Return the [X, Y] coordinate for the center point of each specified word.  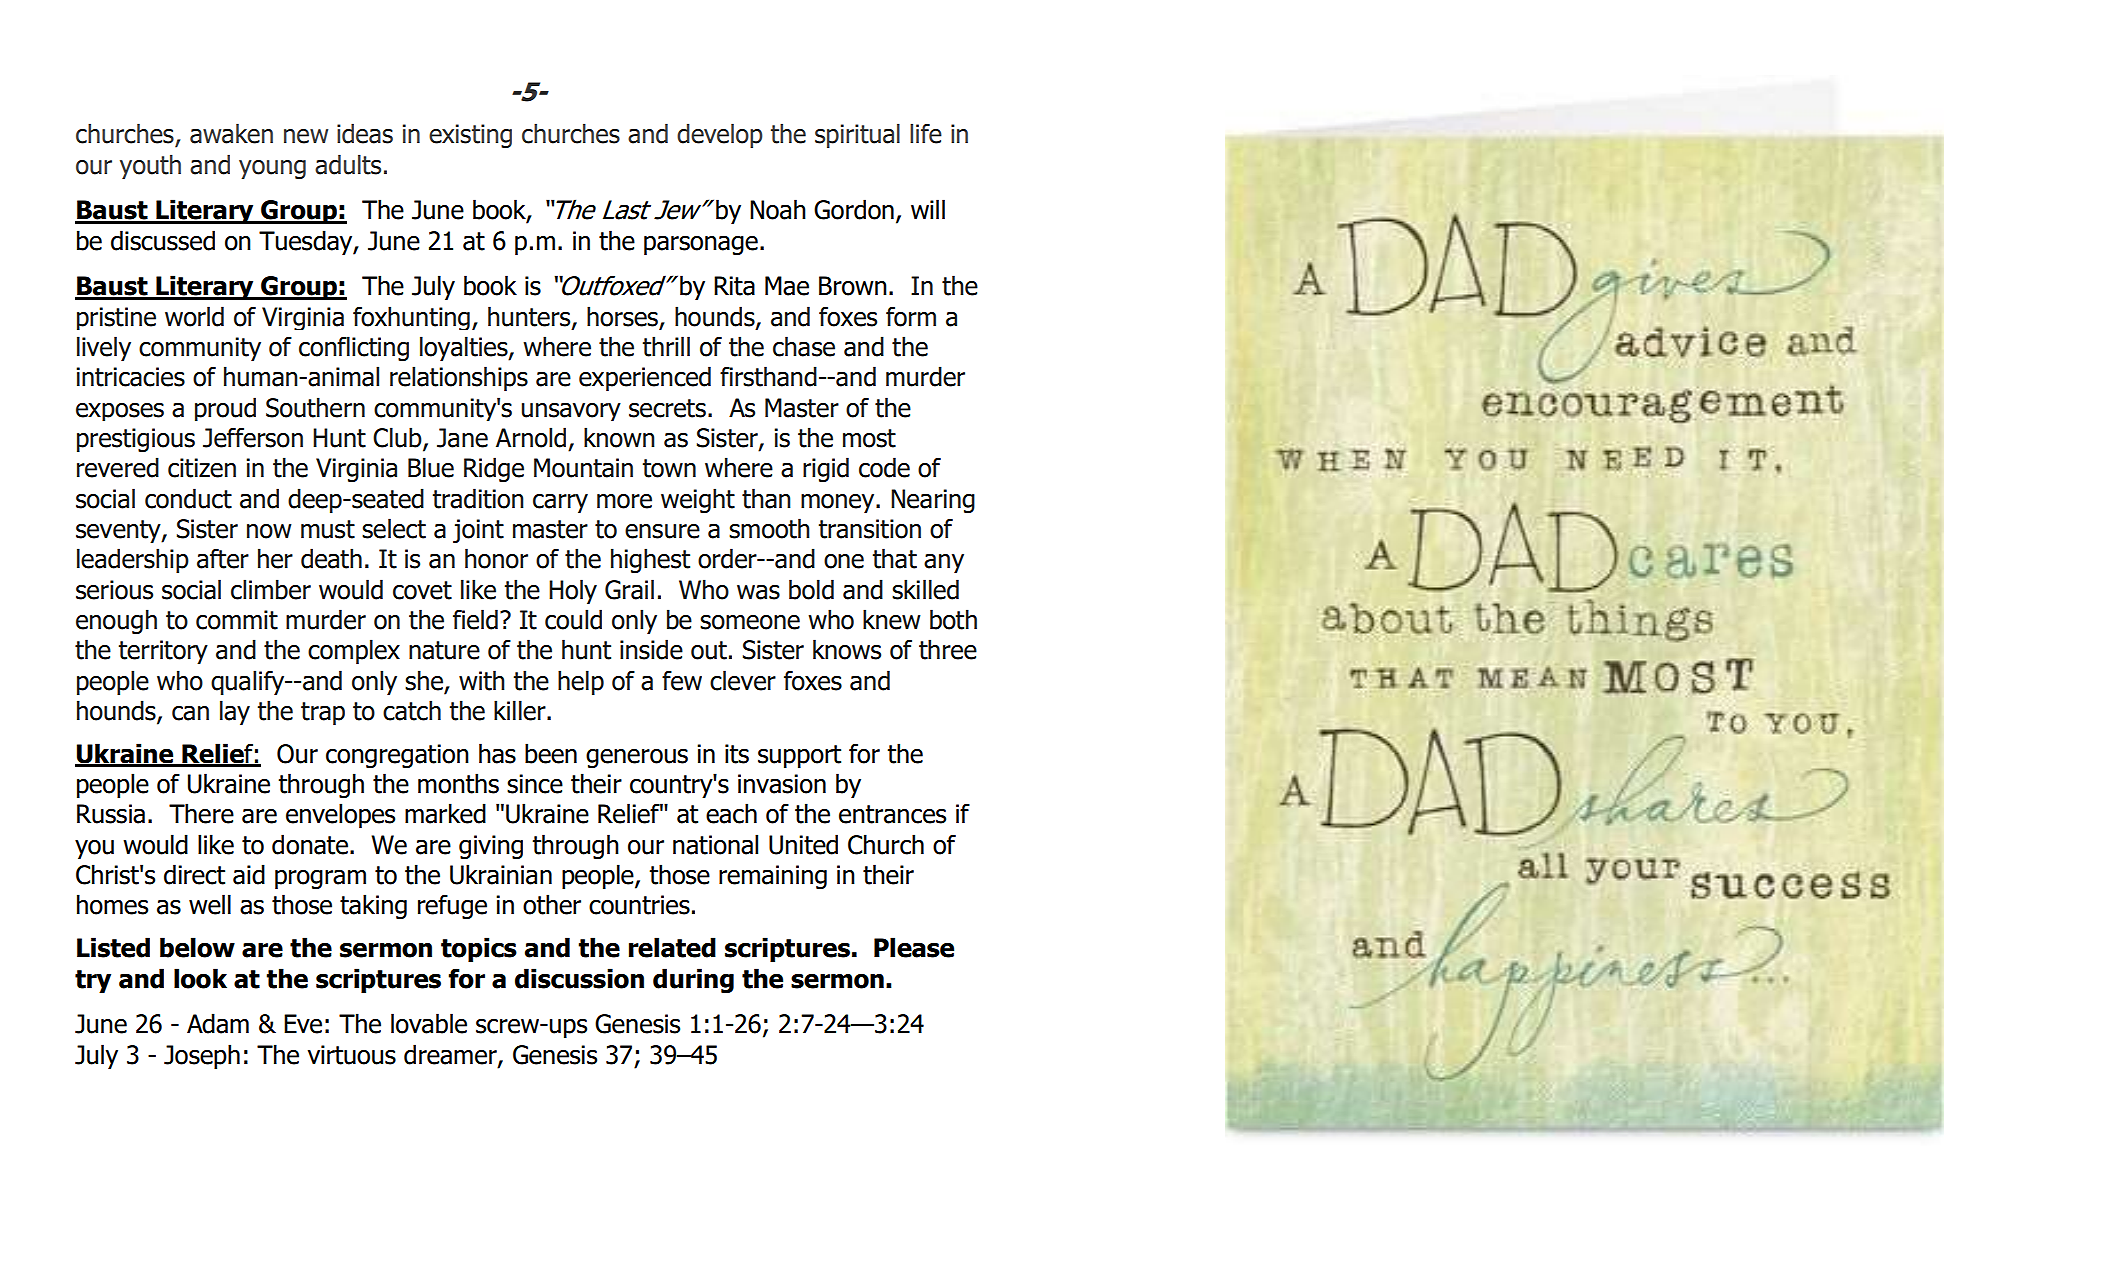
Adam [218, 1023]
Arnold [531, 437]
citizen [202, 468]
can [190, 713]
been [551, 753]
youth [150, 166]
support [799, 756]
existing [470, 136]
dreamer [451, 1055]
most [869, 438]
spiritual [857, 135]
